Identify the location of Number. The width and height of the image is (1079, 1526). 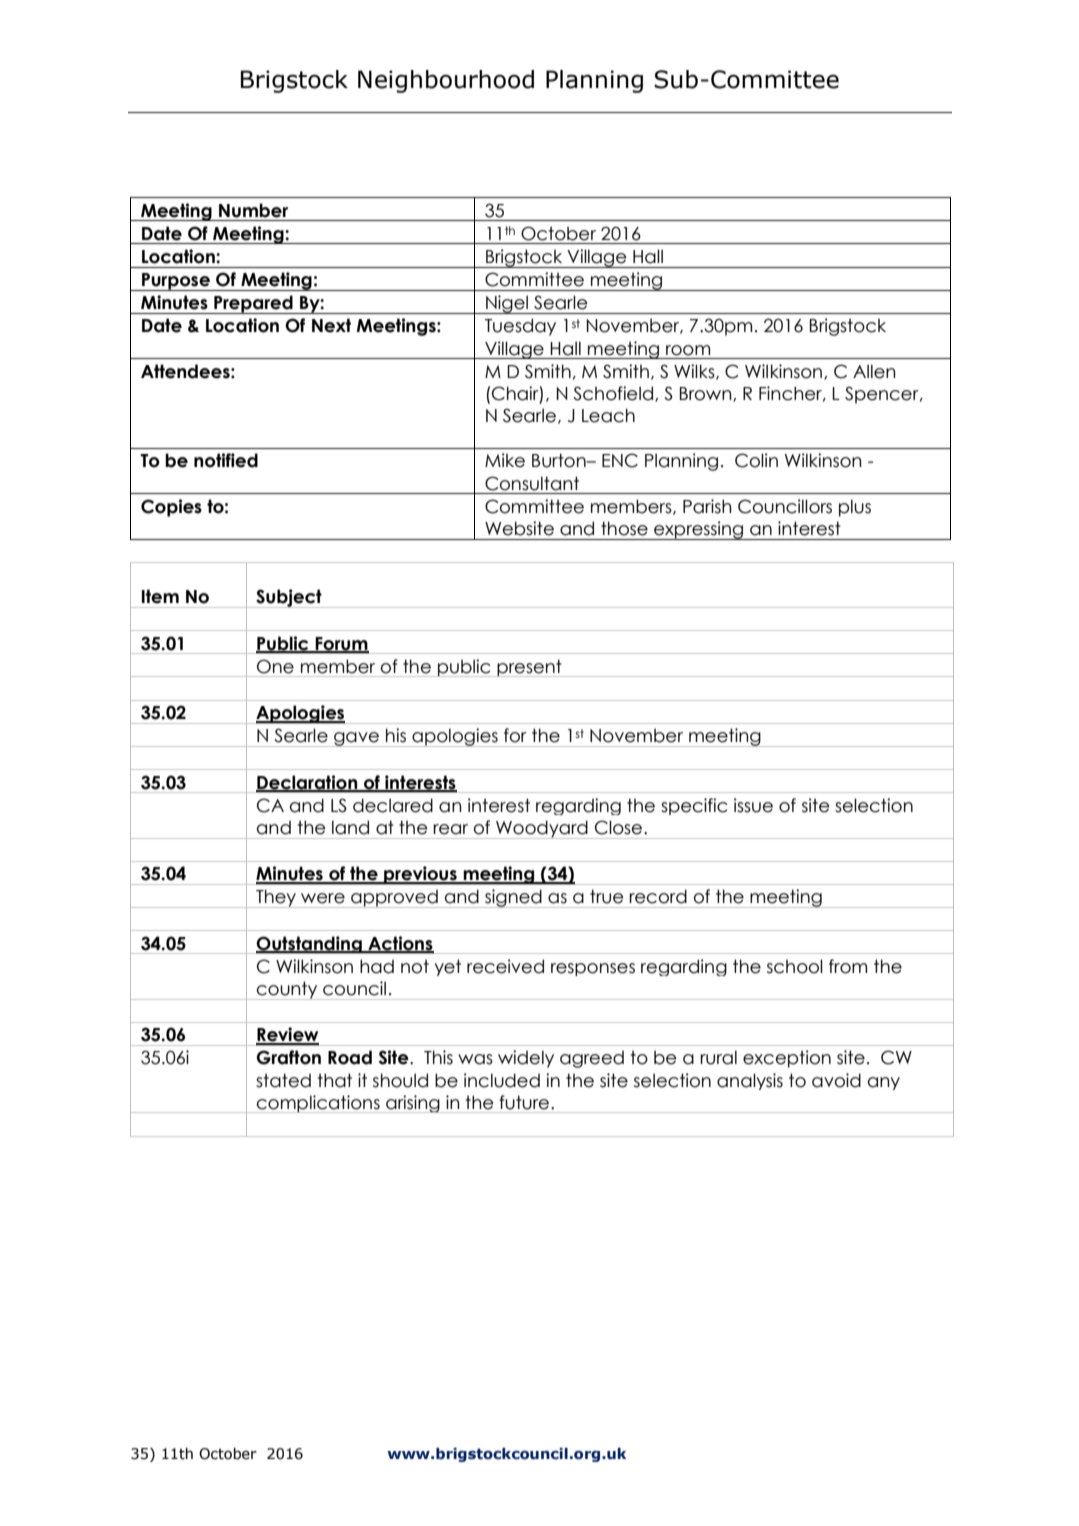
(253, 210).
